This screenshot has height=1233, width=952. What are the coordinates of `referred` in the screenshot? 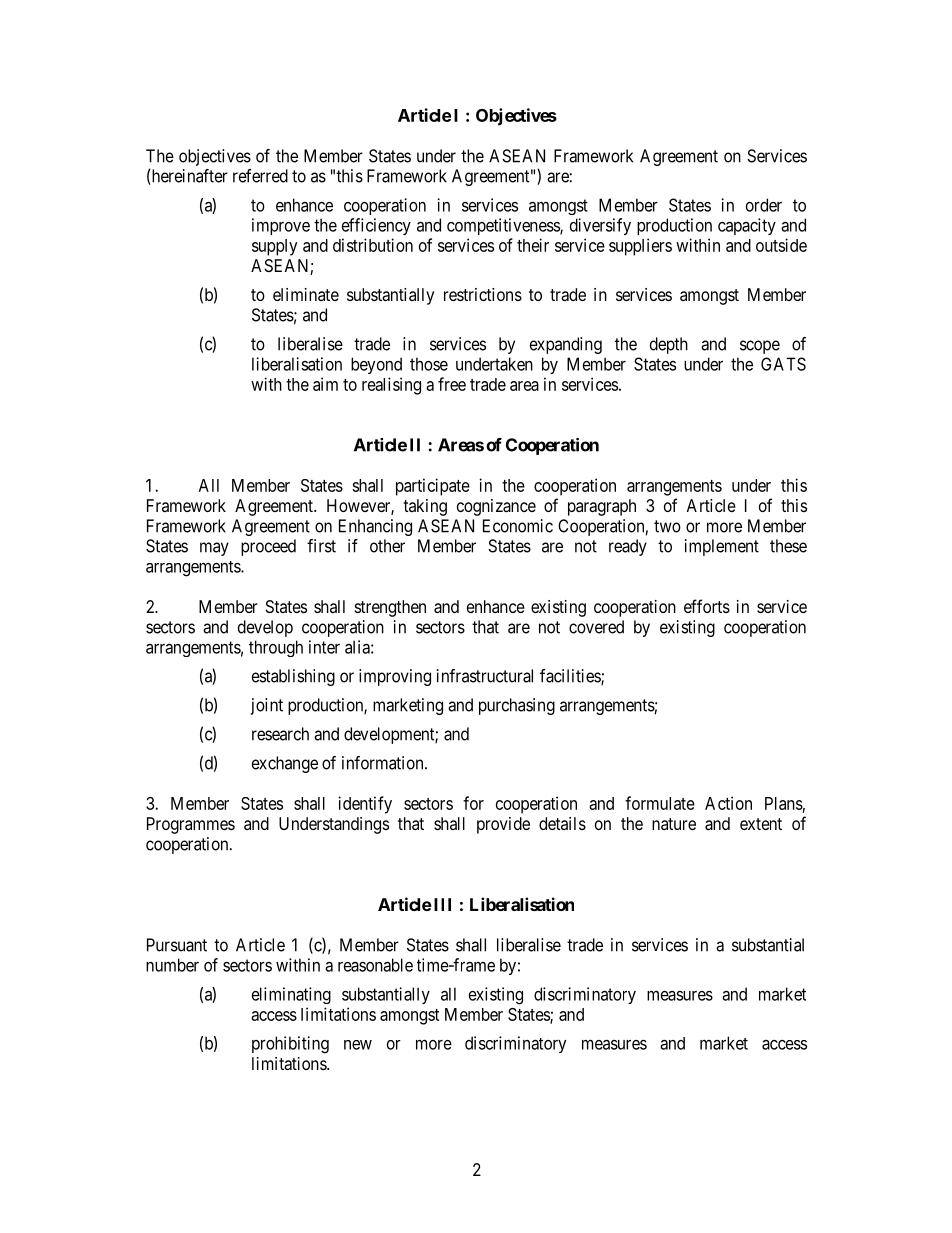 It's located at (260, 176).
